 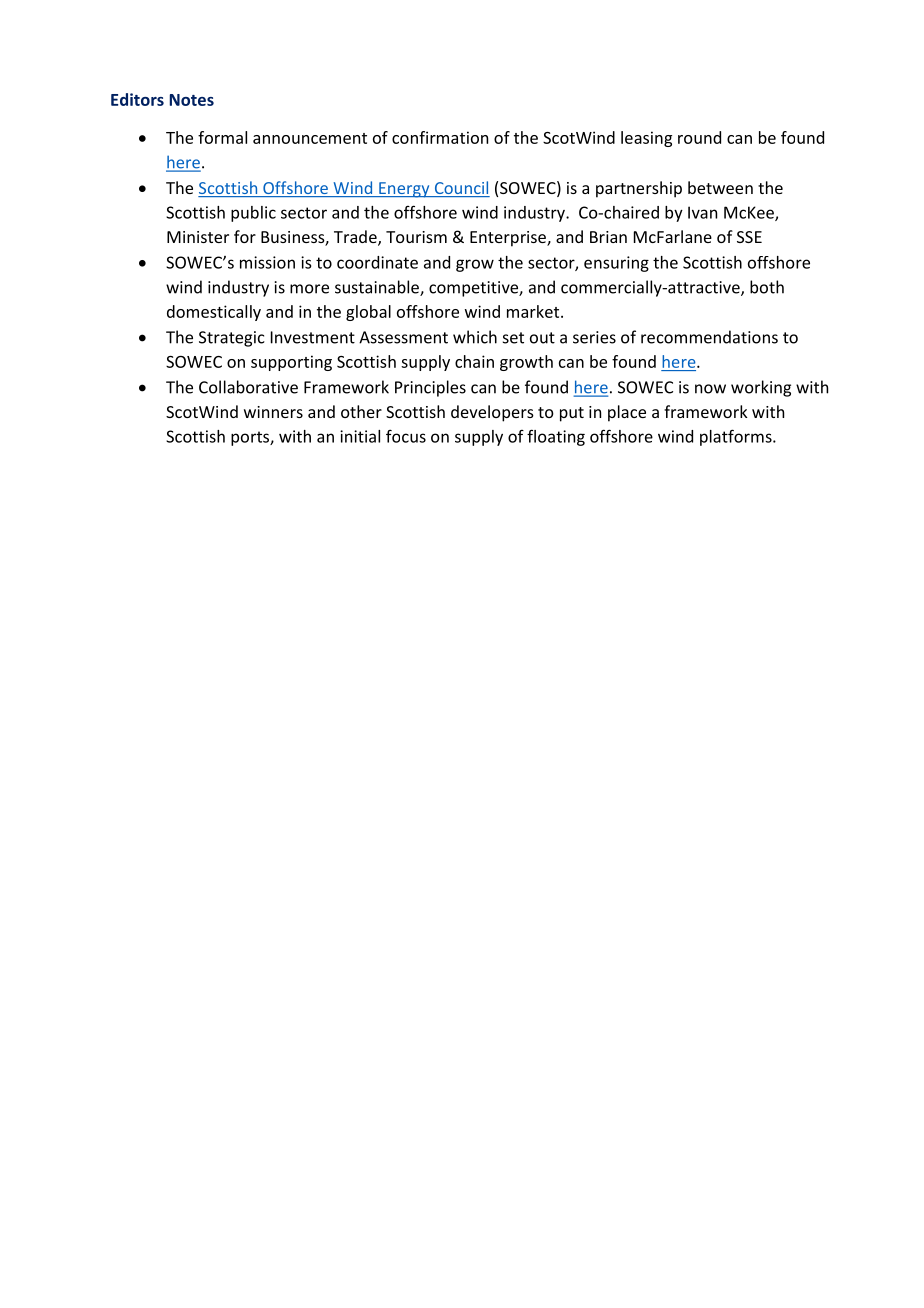 What do you see at coordinates (273, 412) in the screenshot?
I see `winners` at bounding box center [273, 412].
